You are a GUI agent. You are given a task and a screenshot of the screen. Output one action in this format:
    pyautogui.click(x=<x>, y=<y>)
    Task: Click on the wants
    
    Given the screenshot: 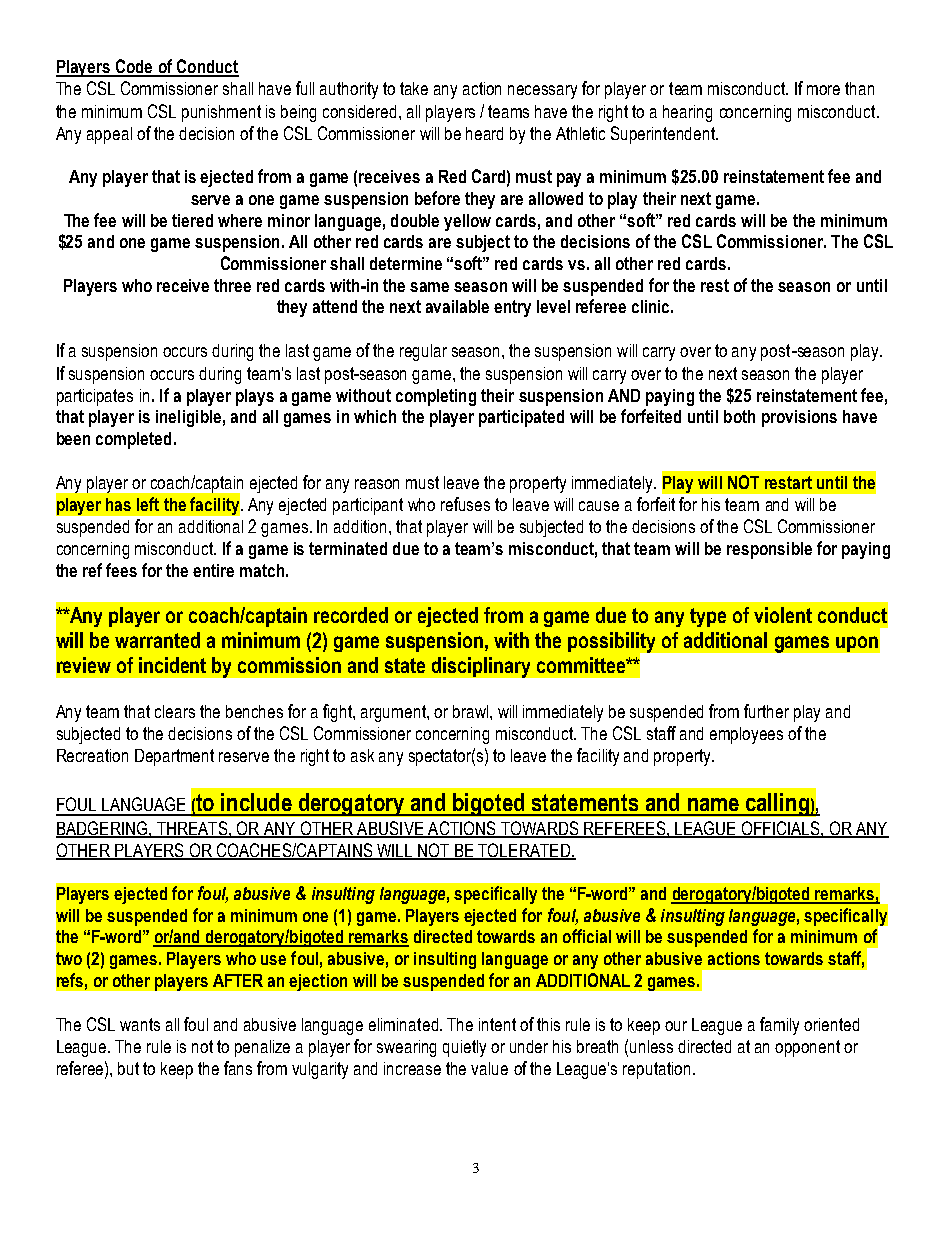 What is the action you would take?
    pyautogui.click(x=140, y=1024)
